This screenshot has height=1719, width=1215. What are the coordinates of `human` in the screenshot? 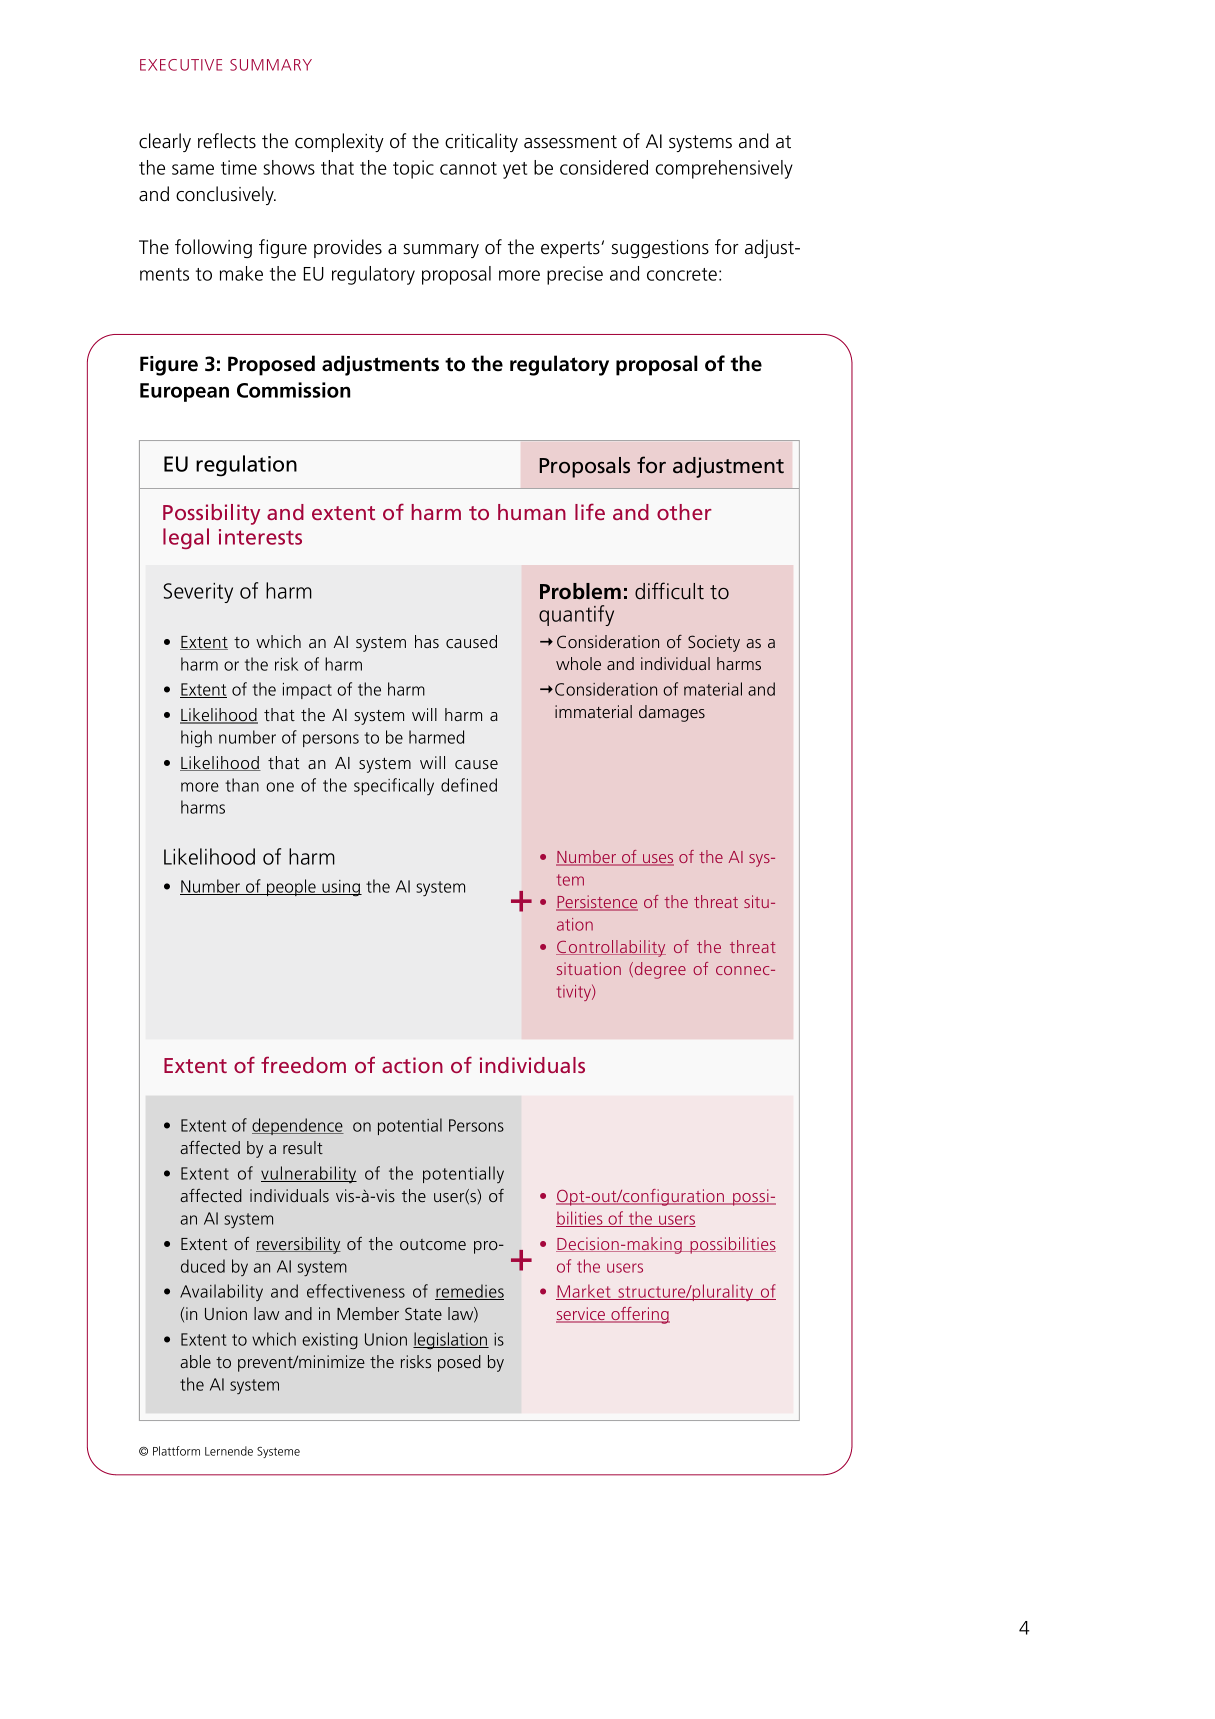 It's located at (532, 512).
